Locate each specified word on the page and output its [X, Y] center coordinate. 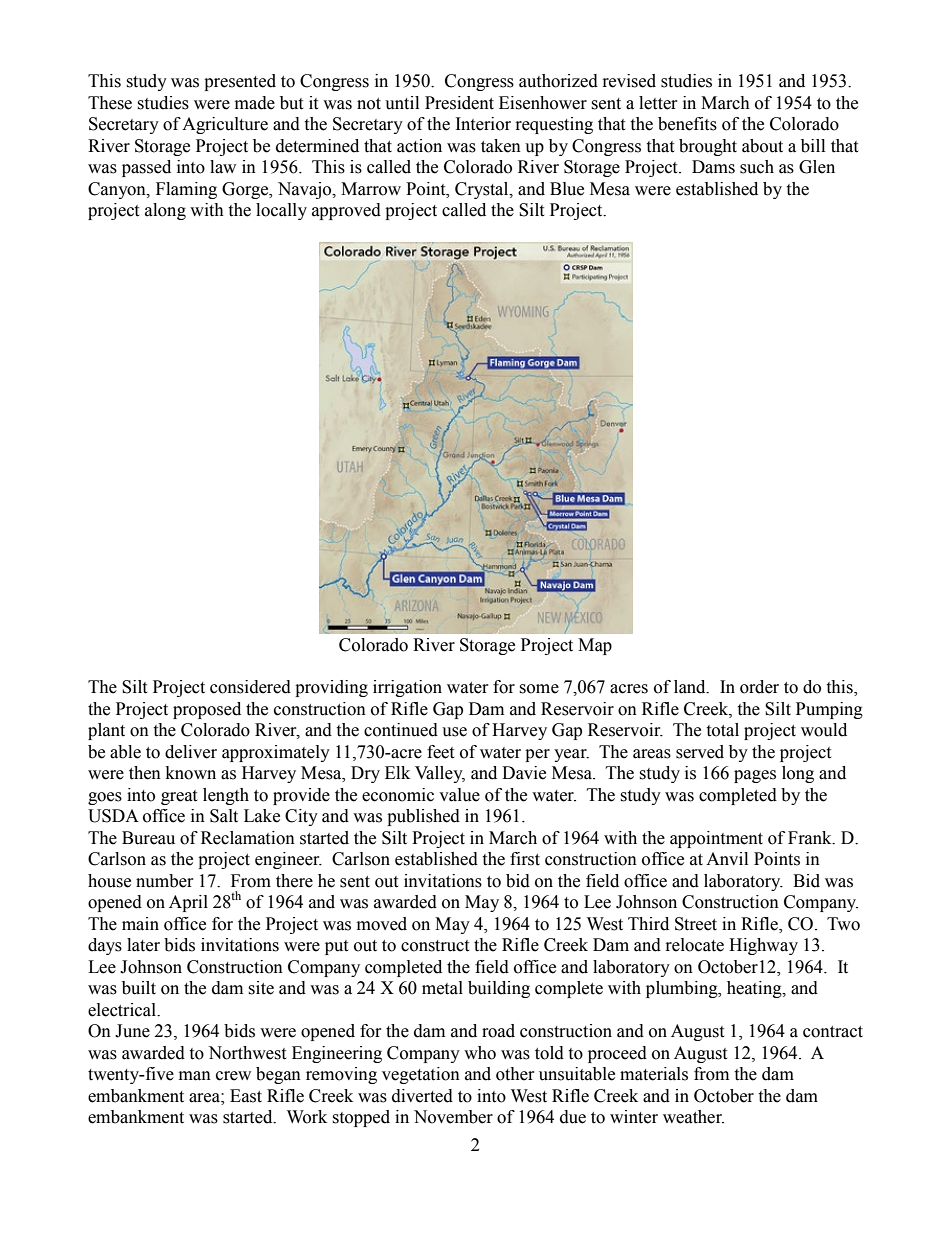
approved [346, 211]
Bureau [148, 838]
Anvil [727, 858]
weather [693, 1117]
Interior [483, 124]
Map [595, 646]
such [757, 167]
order [759, 687]
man [195, 1076]
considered [250, 687]
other [515, 1074]
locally [281, 211]
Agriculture [225, 125]
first [525, 859]
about [762, 146]
